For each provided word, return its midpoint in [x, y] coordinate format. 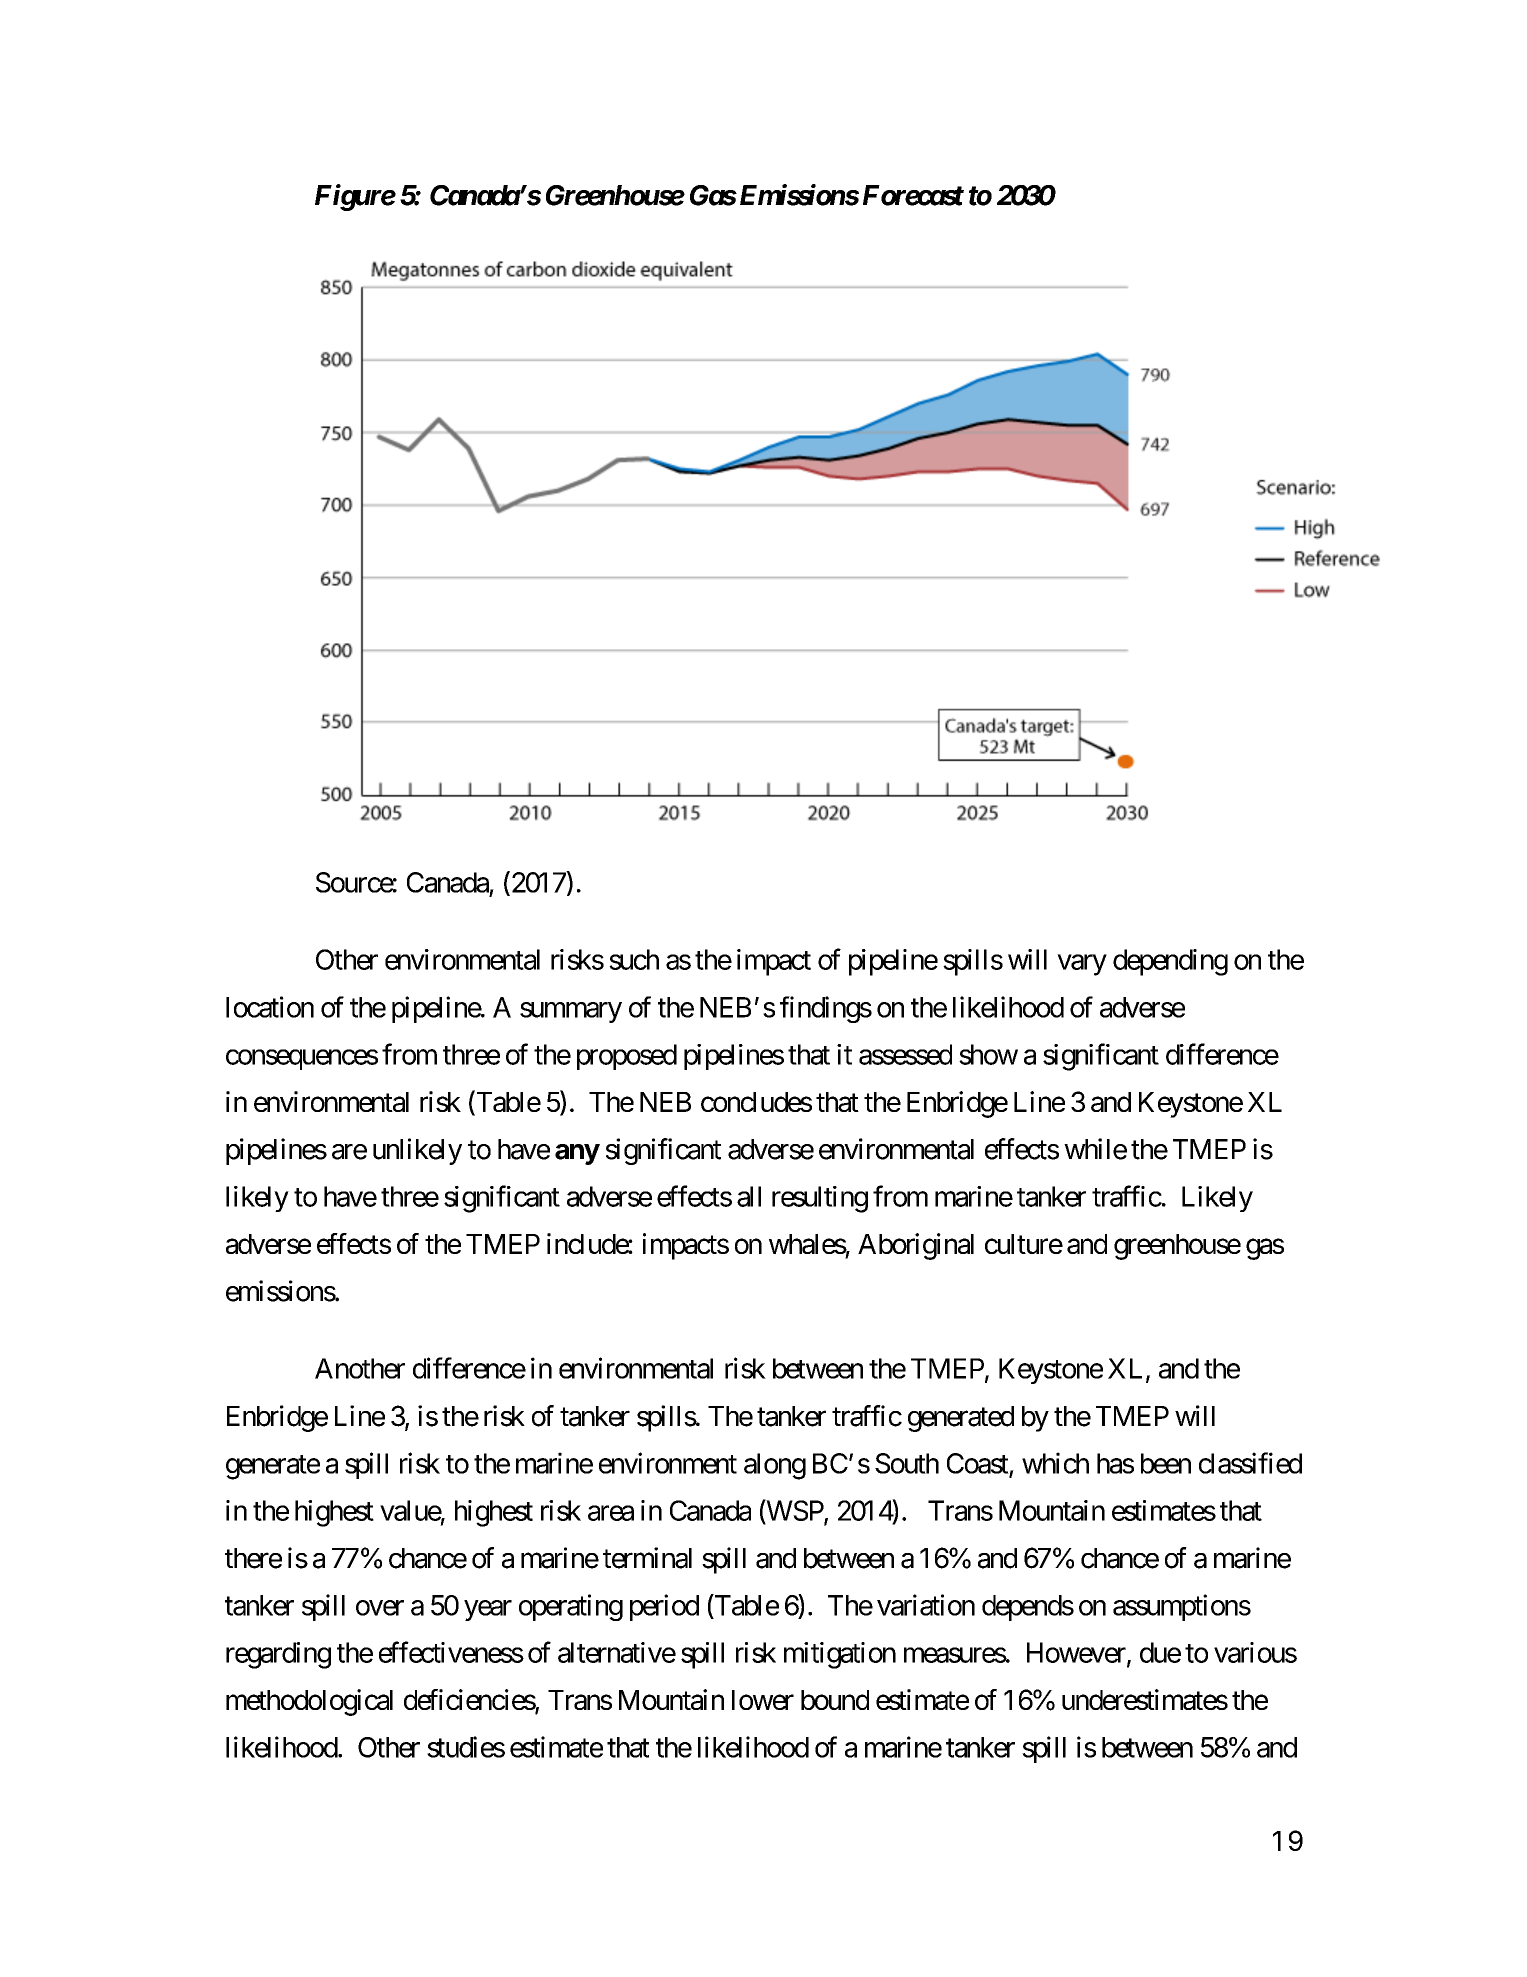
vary [1082, 965]
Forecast [913, 195]
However [1077, 1653]
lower [763, 1700]
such [634, 959]
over [380, 1608]
